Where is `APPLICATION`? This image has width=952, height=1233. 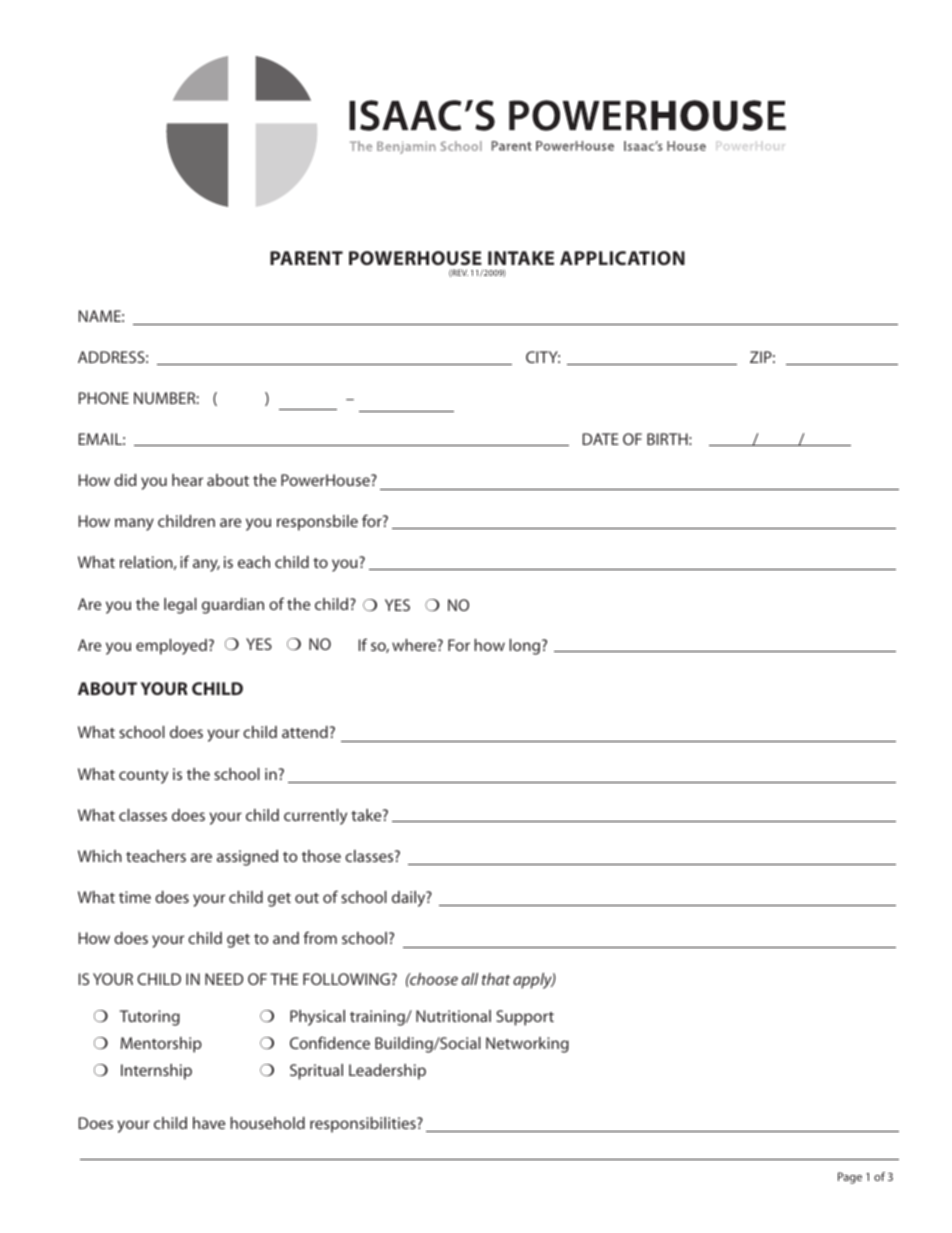 APPLICATION is located at coordinates (622, 258).
